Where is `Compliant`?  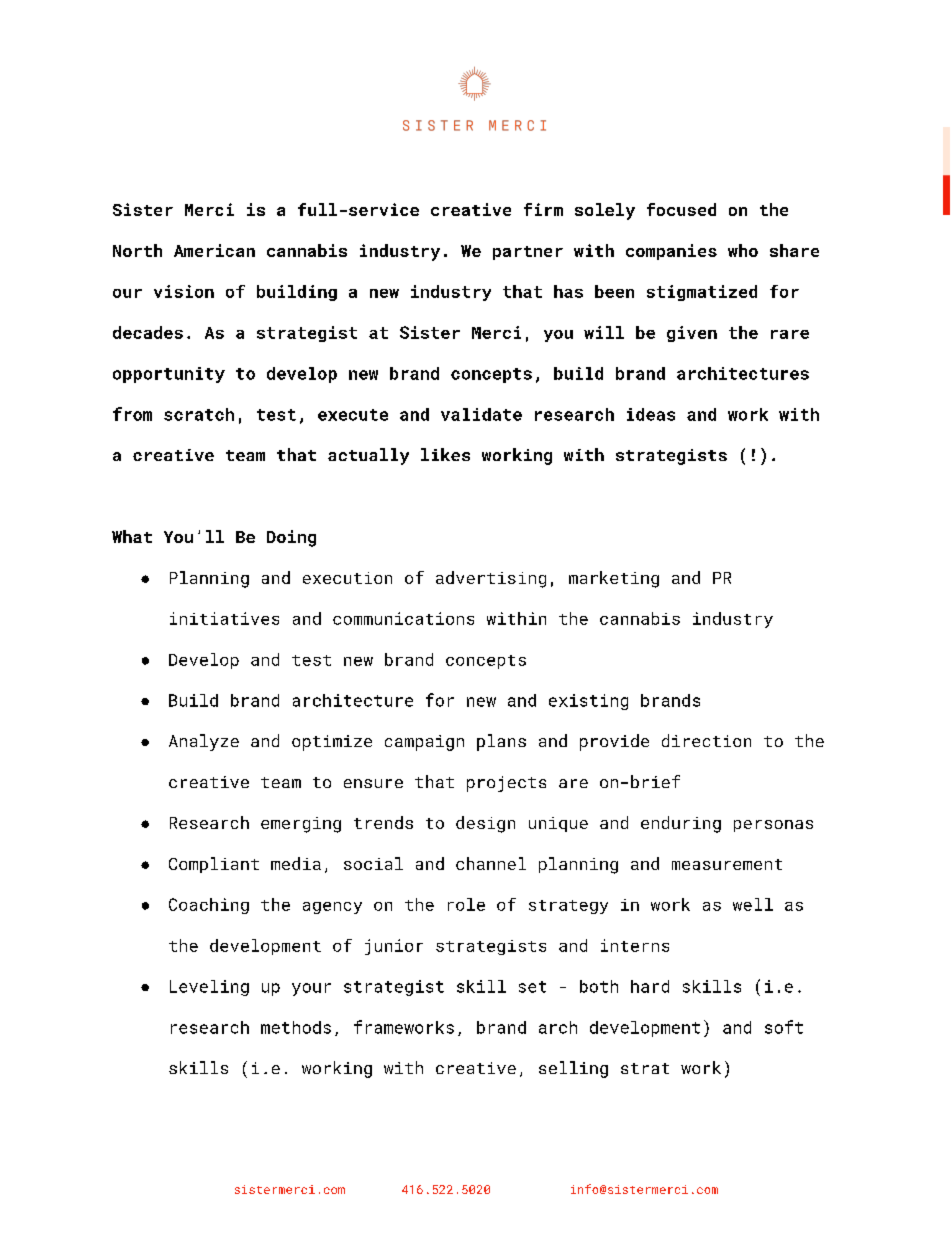
Compliant is located at coordinates (214, 865).
